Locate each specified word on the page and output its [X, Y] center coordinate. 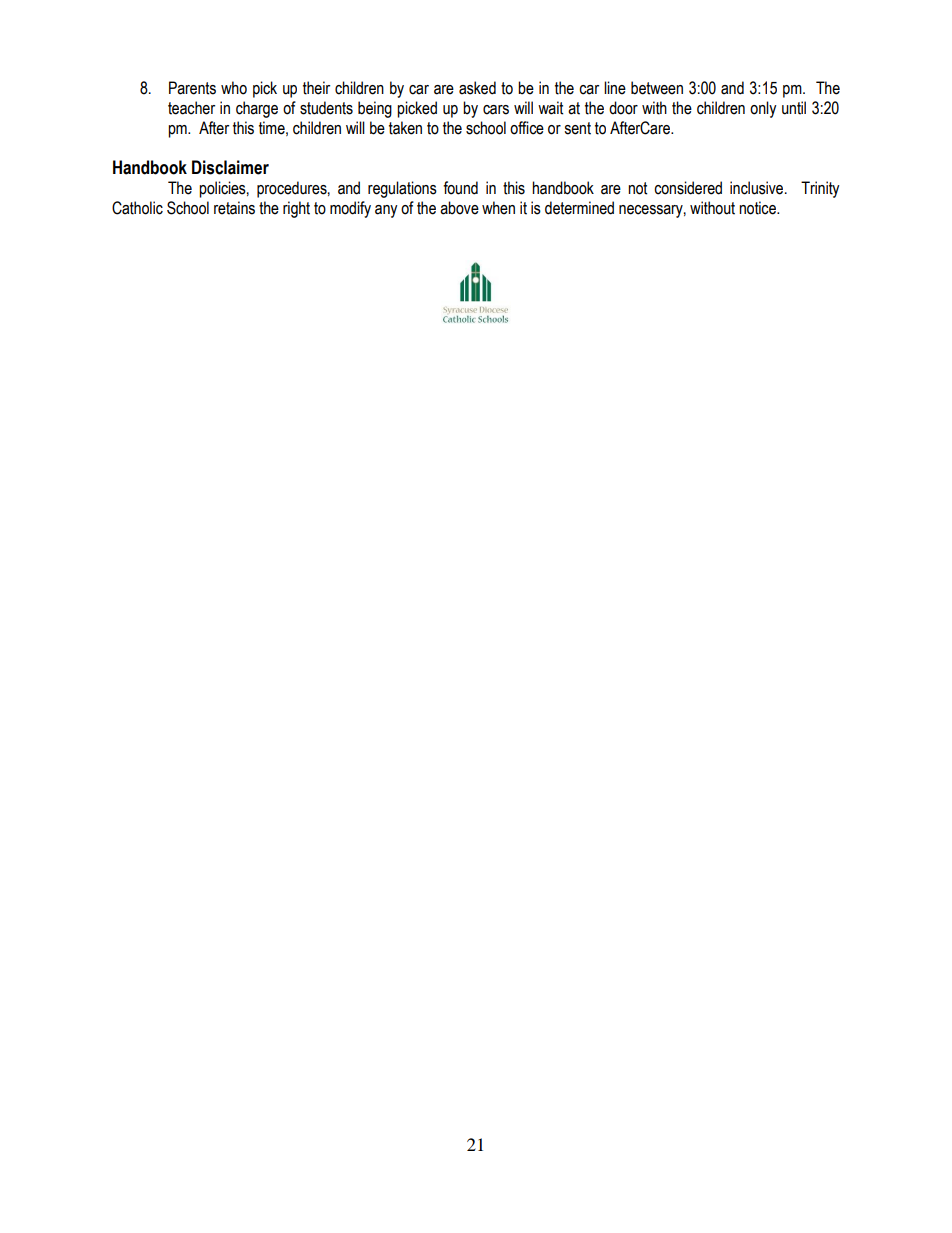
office [527, 128]
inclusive [758, 188]
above [459, 208]
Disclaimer [230, 167]
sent [577, 128]
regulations [402, 189]
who [234, 88]
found [460, 188]
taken [405, 128]
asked [477, 88]
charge [257, 109]
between [657, 88]
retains [234, 208]
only [763, 109]
